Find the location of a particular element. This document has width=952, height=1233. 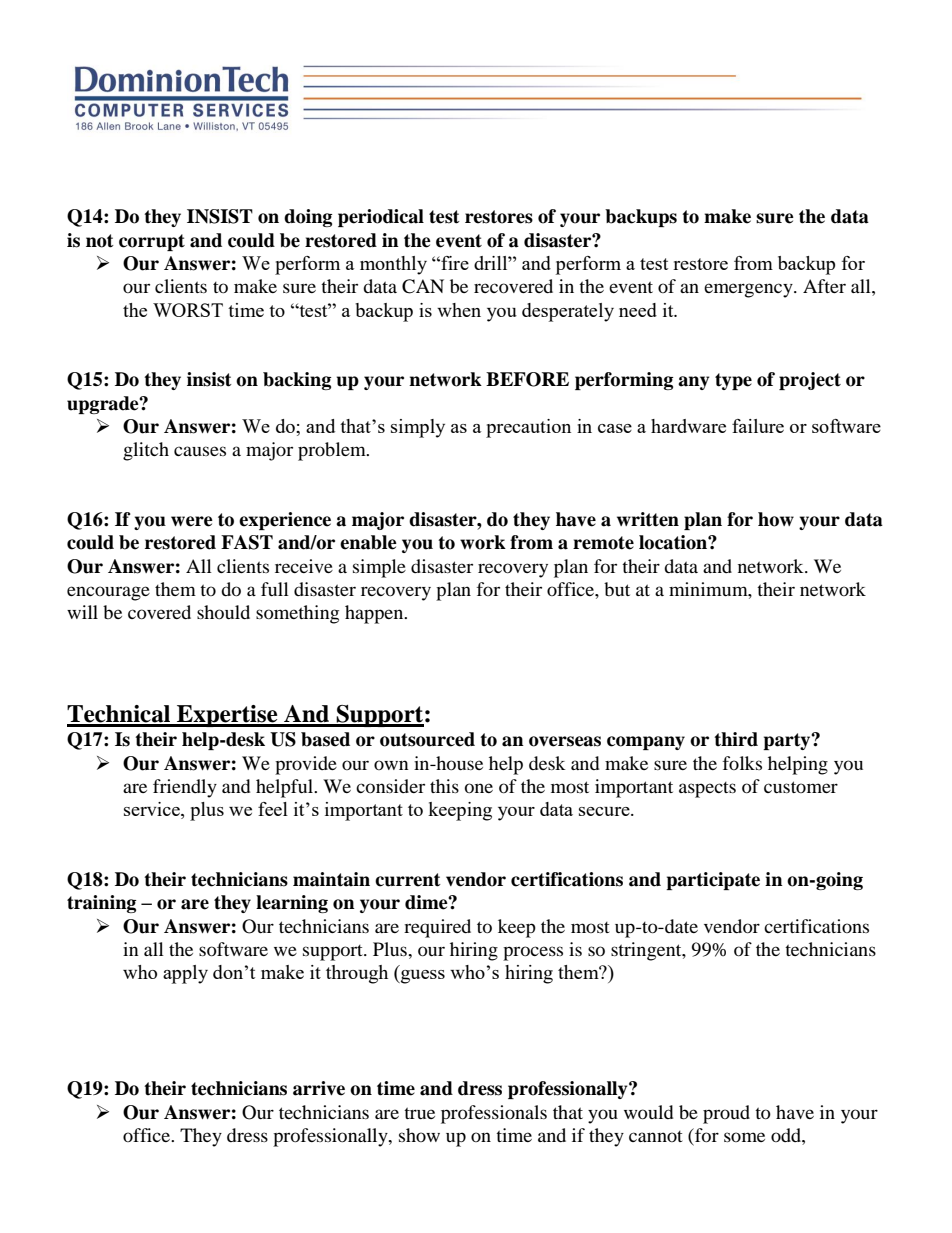

true is located at coordinates (419, 1113).
